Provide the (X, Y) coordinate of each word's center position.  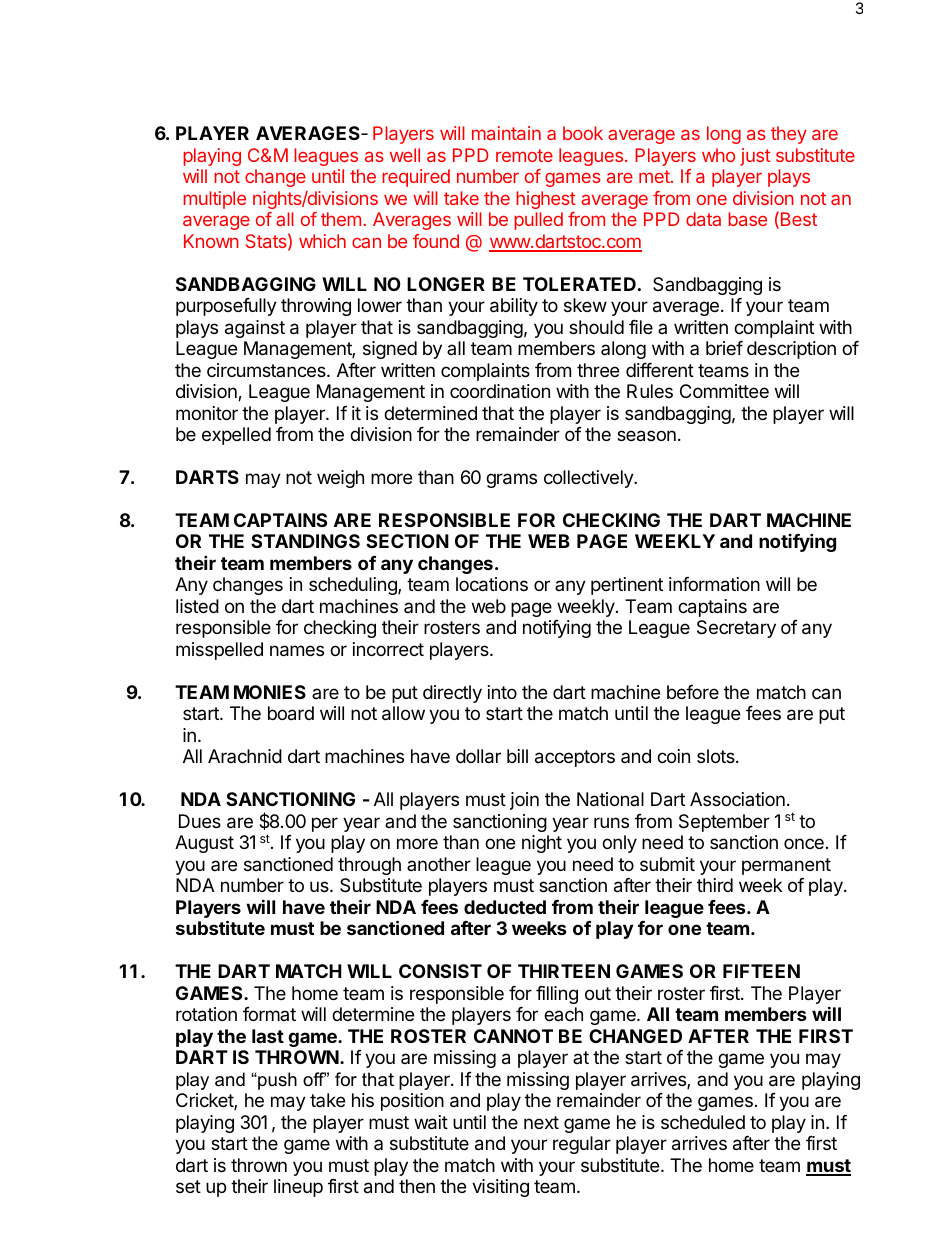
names (297, 651)
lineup (298, 1188)
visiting (500, 1188)
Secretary (736, 629)
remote (524, 155)
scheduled (703, 1122)
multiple (214, 200)
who (718, 155)
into (502, 692)
